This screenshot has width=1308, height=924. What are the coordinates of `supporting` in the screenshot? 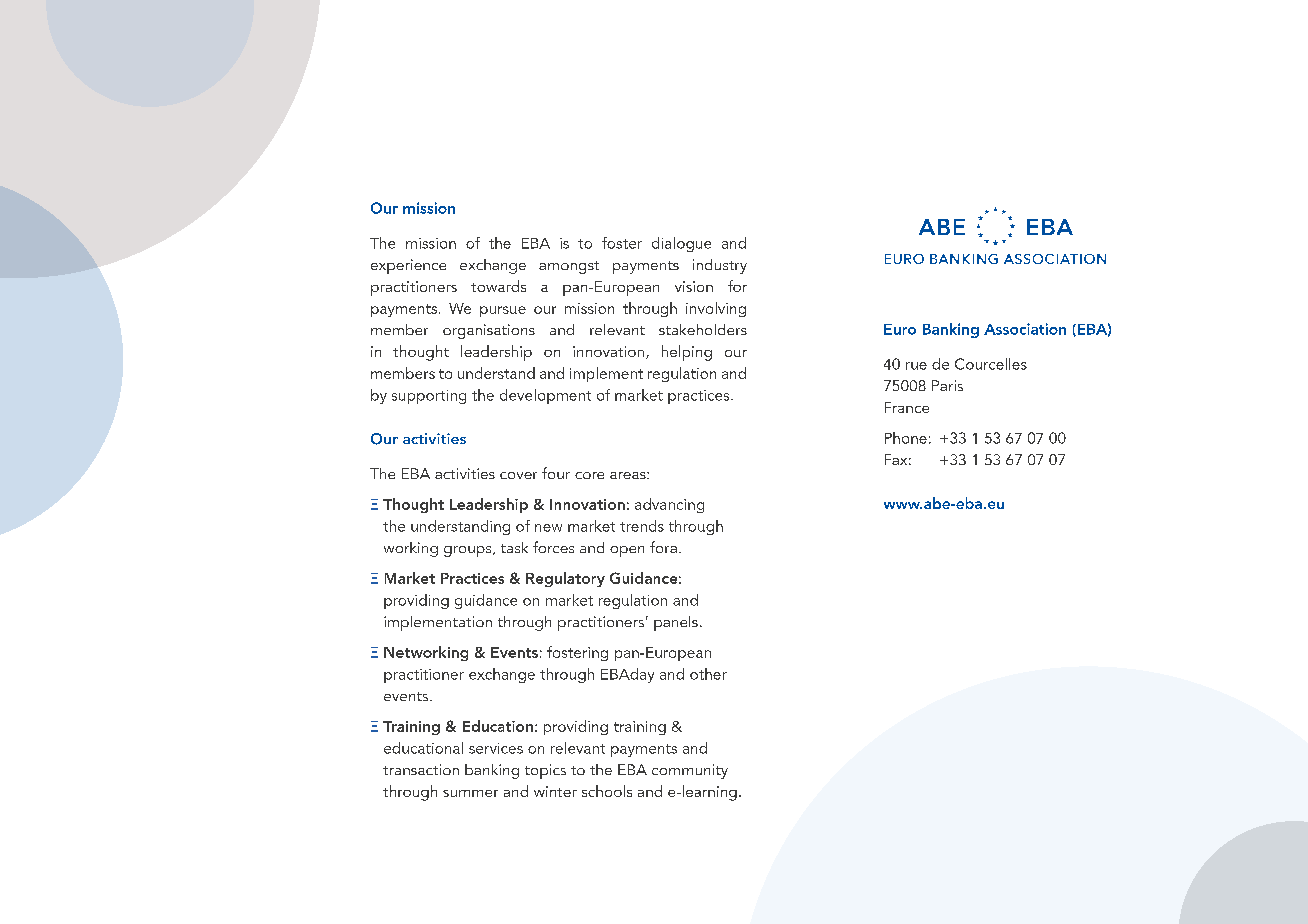 It's located at (429, 397).
